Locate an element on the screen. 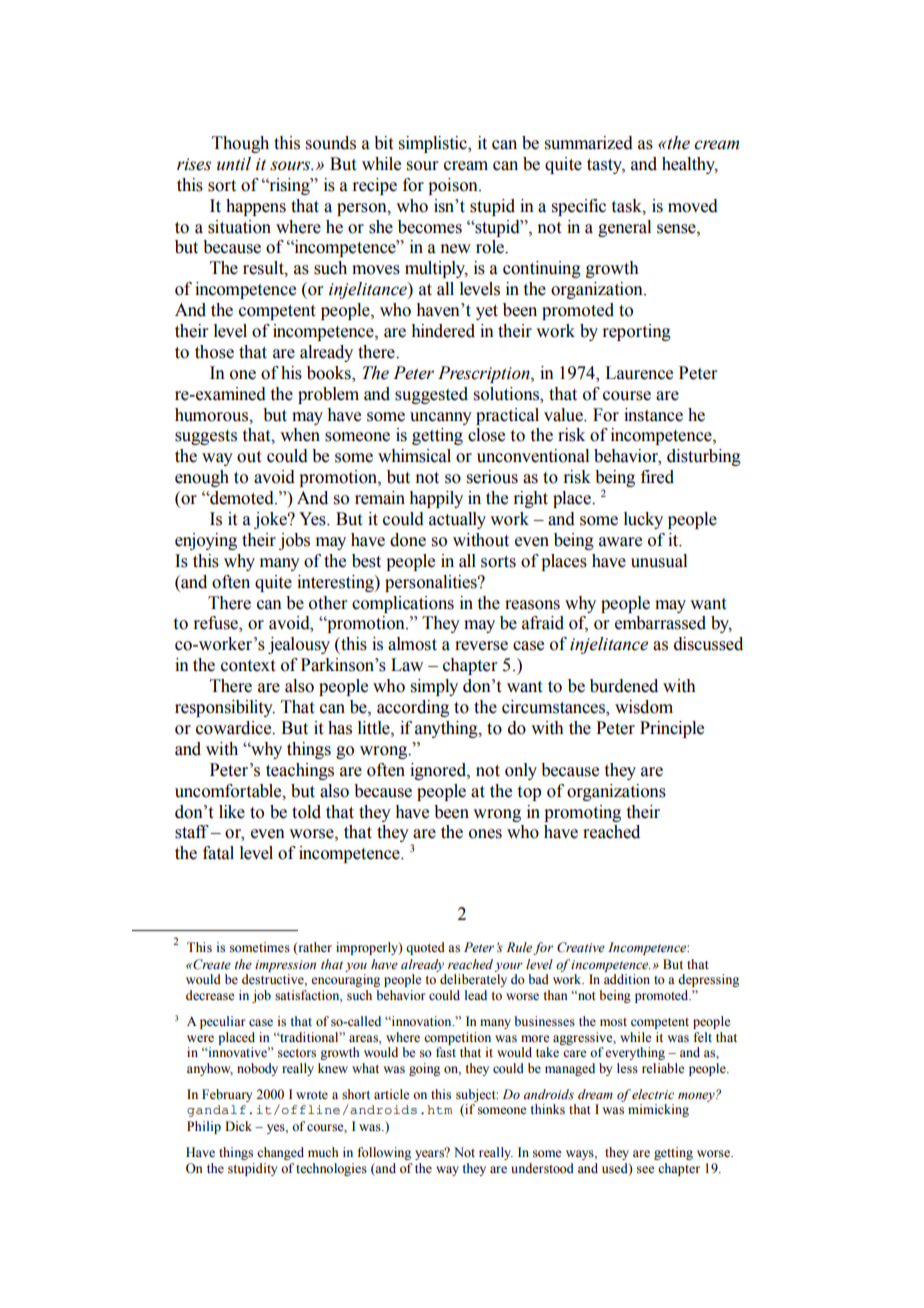  fired is located at coordinates (657, 477).
